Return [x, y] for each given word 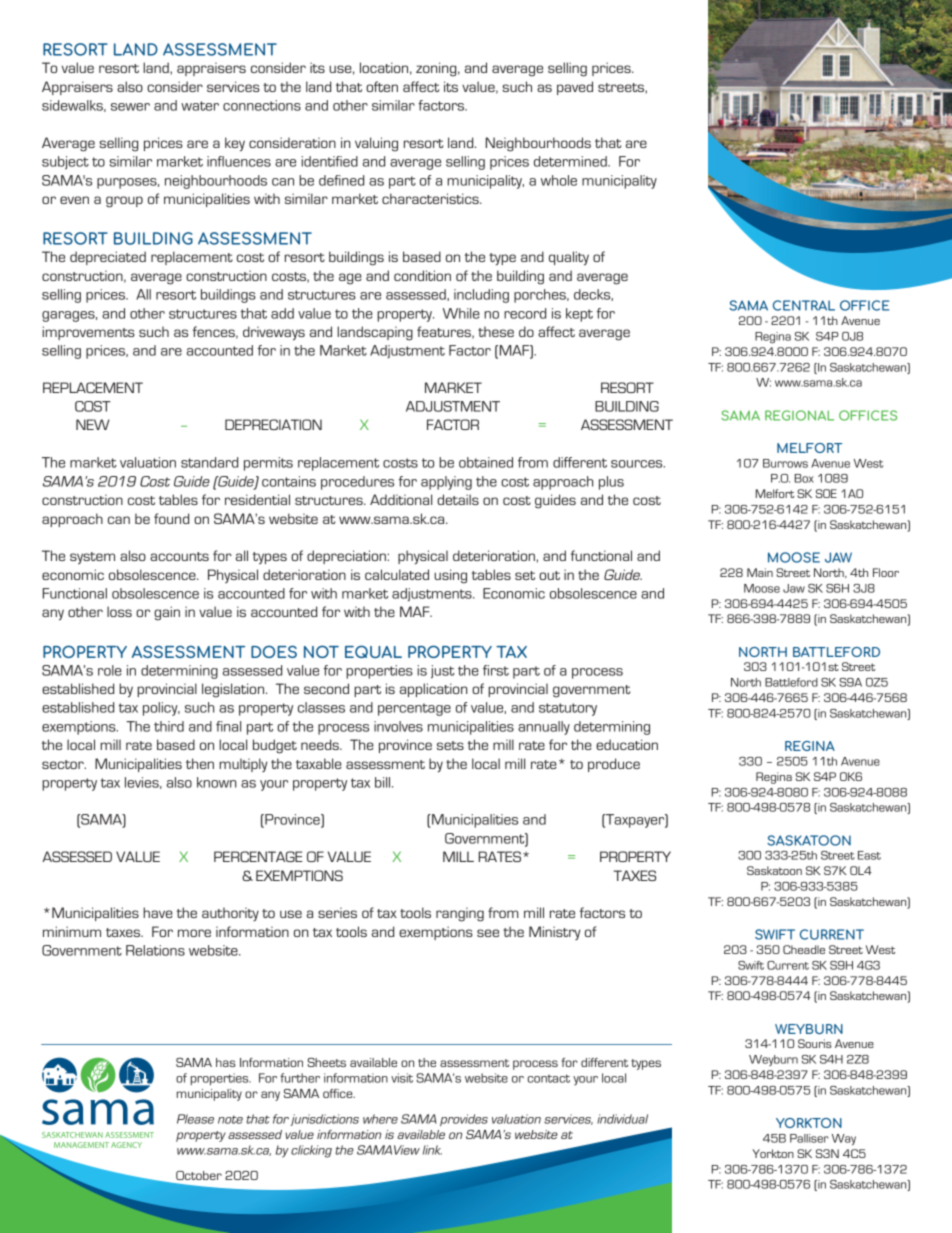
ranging [460, 914]
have [158, 912]
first [496, 670]
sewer [130, 107]
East [869, 855]
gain [167, 613]
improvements [88, 333]
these [496, 331]
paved [575, 88]
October [199, 1175]
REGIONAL [799, 415]
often [382, 86]
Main [760, 572]
